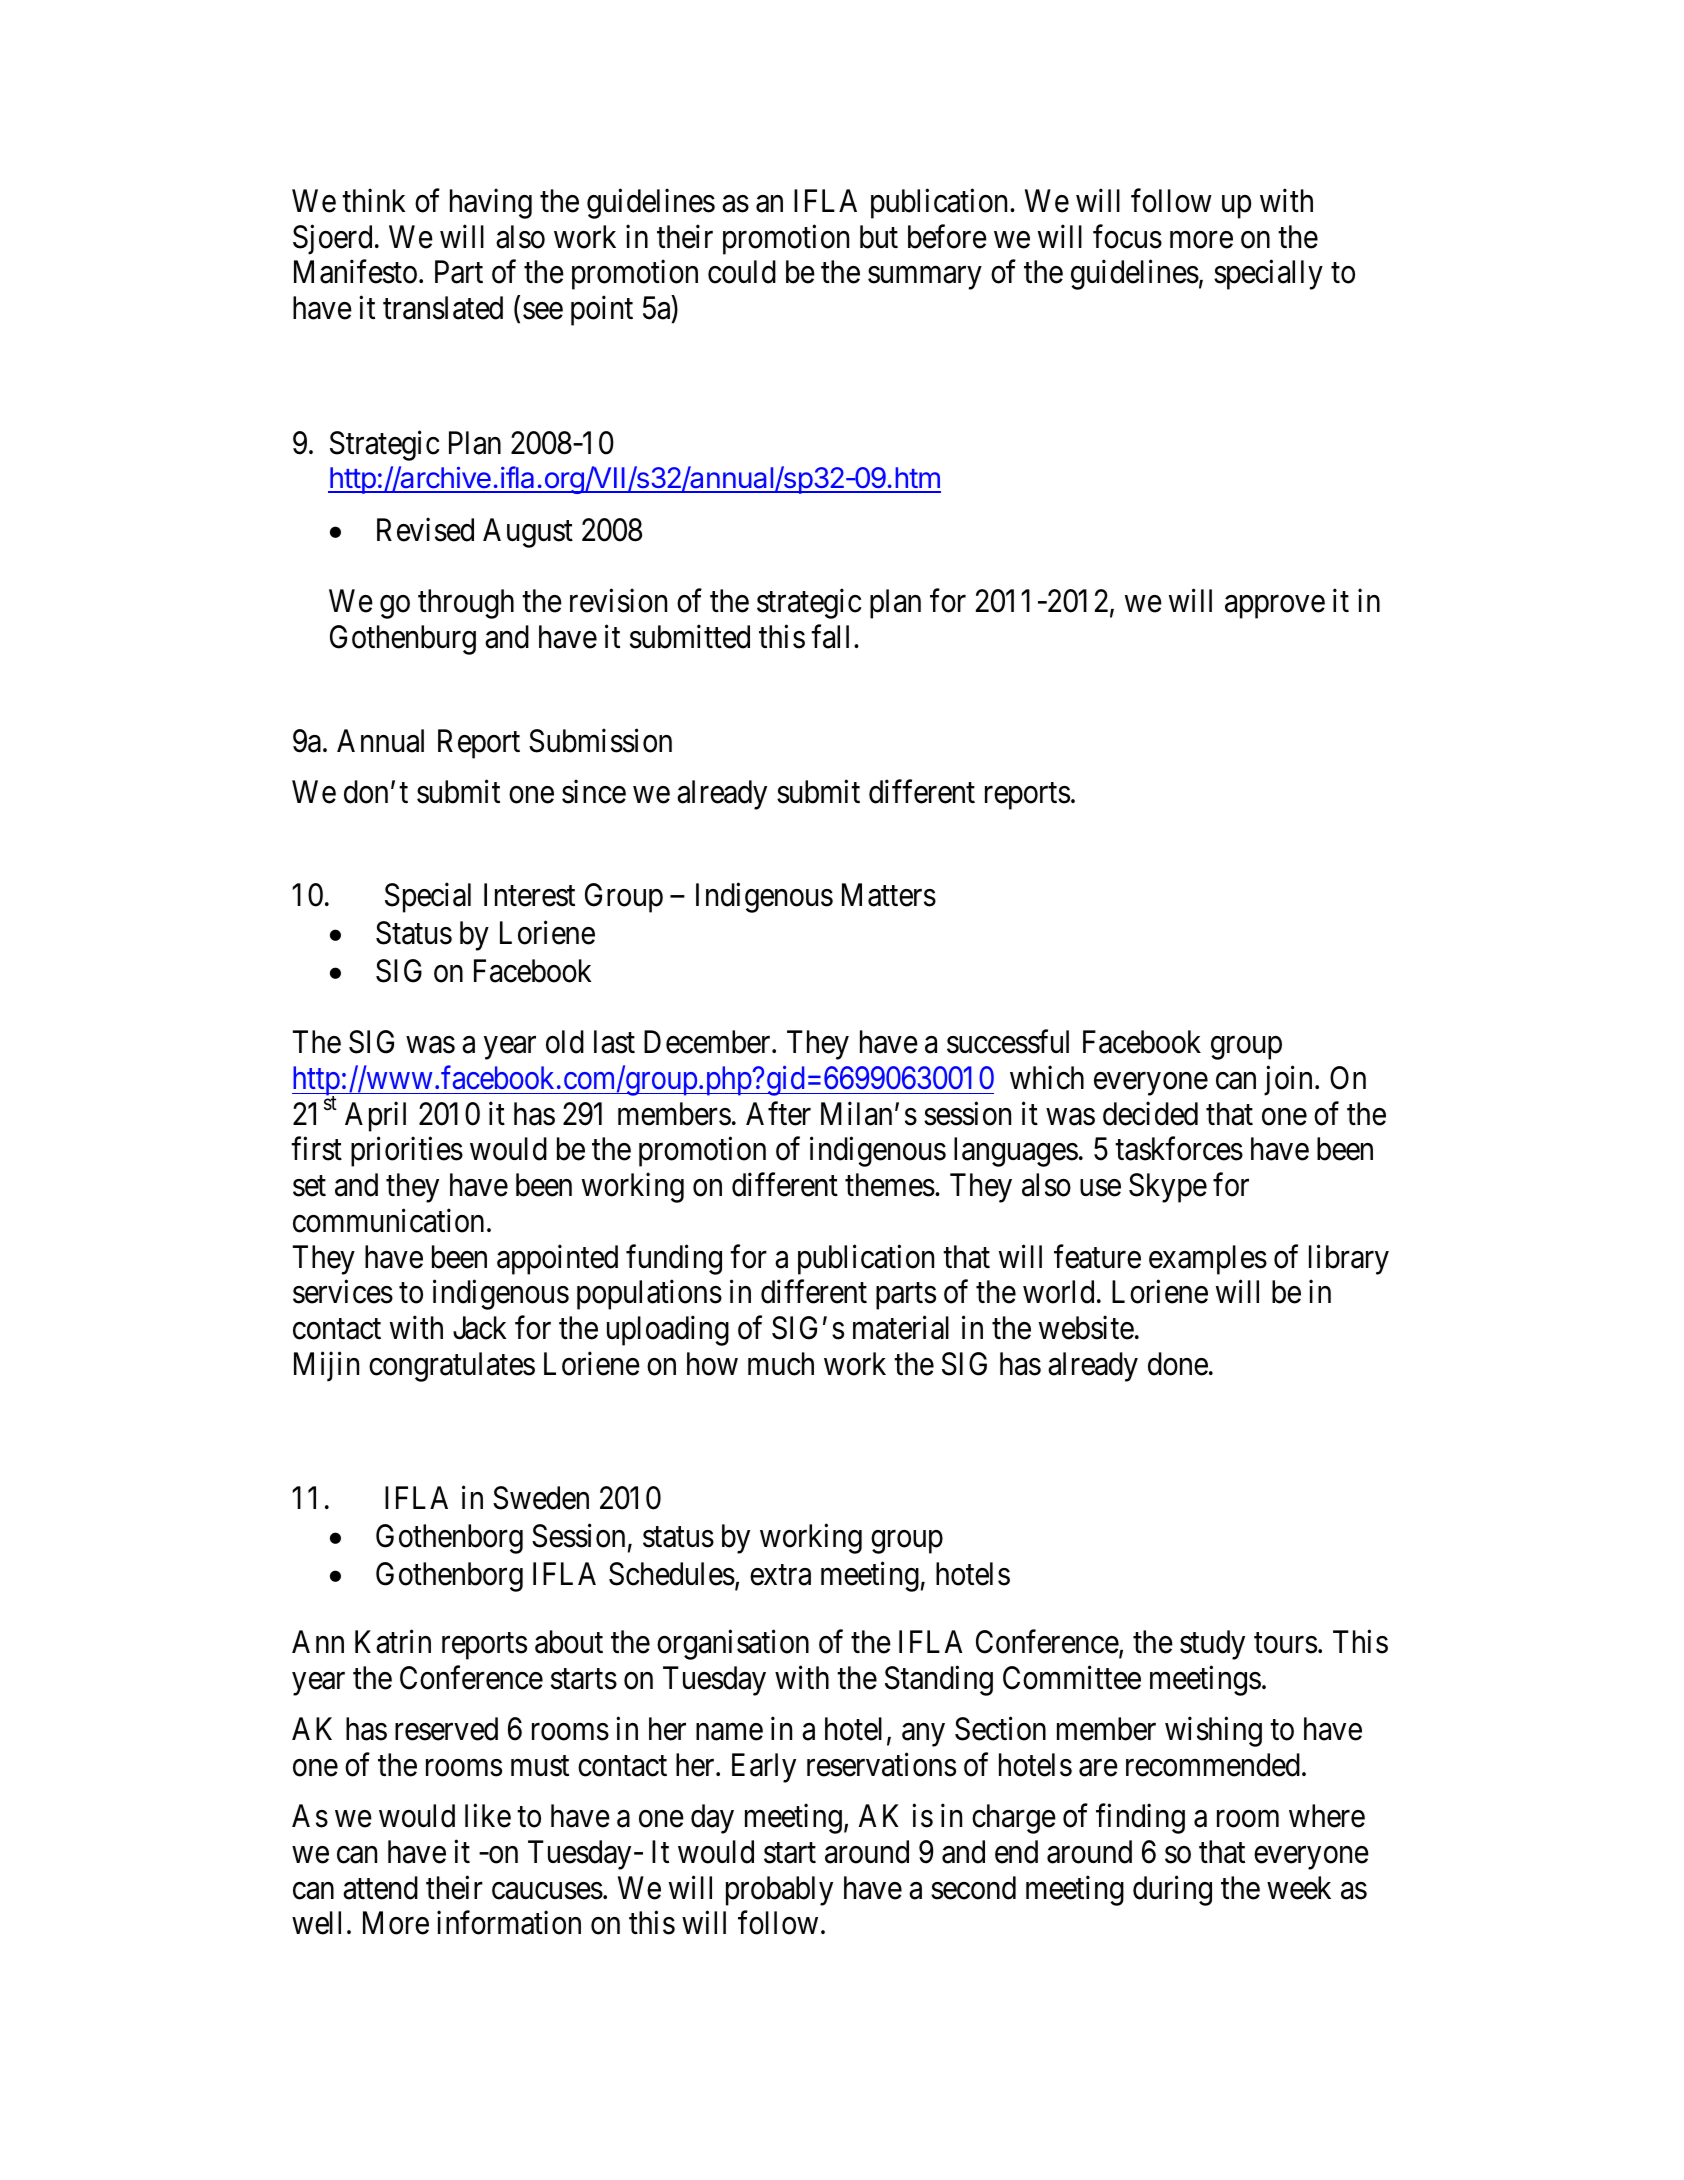 The image size is (1684, 2180). Describe the element at coordinates (1178, 1364) in the screenshot. I see `done` at that location.
